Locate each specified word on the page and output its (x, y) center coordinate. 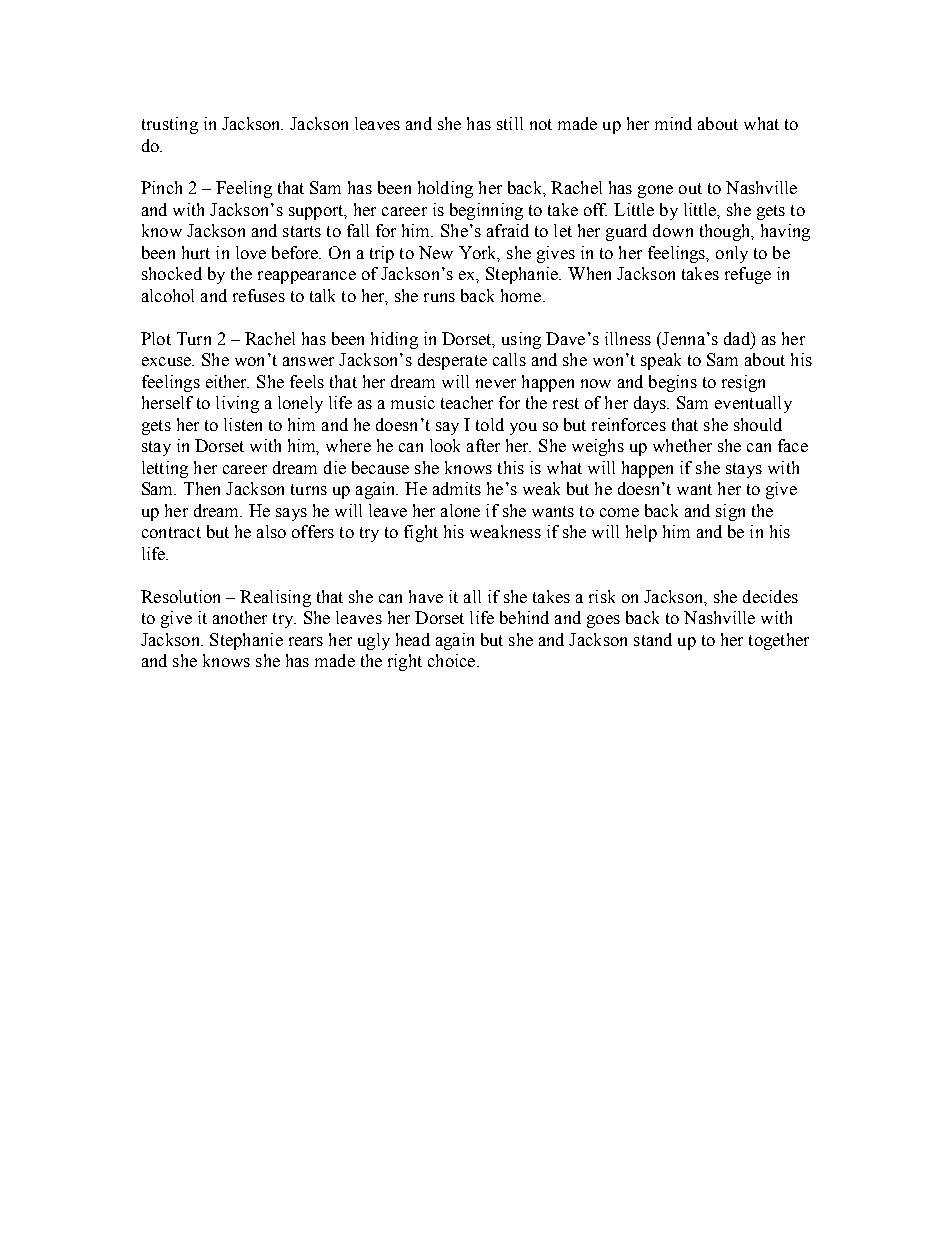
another (240, 617)
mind (673, 123)
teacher (467, 402)
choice (453, 660)
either (227, 381)
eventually (753, 404)
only (732, 254)
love (251, 252)
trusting (170, 125)
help (641, 533)
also (271, 531)
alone (460, 510)
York (479, 254)
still (510, 123)
